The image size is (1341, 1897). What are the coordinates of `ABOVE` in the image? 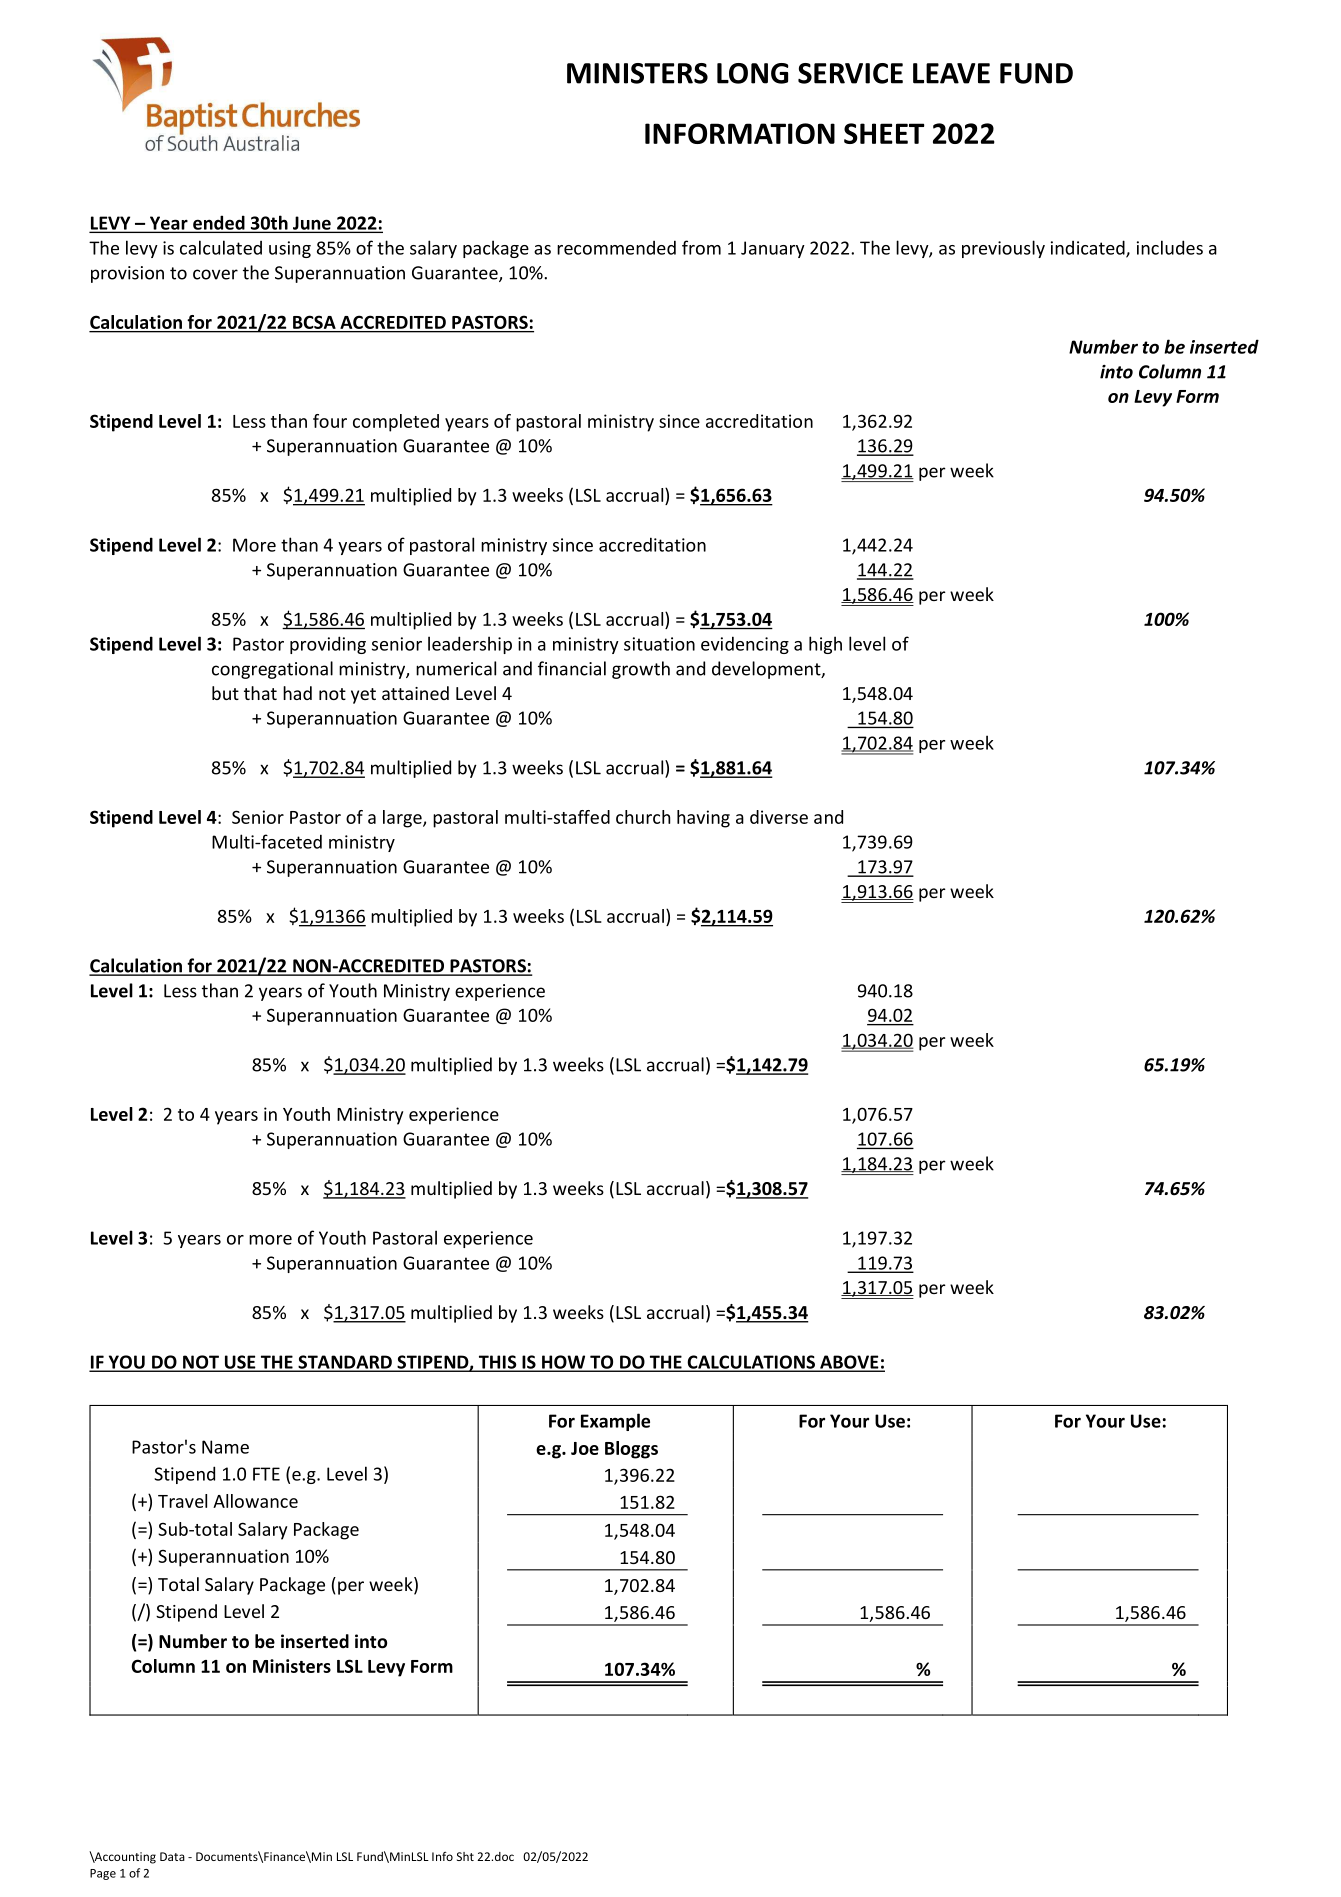 It's located at (849, 1363).
